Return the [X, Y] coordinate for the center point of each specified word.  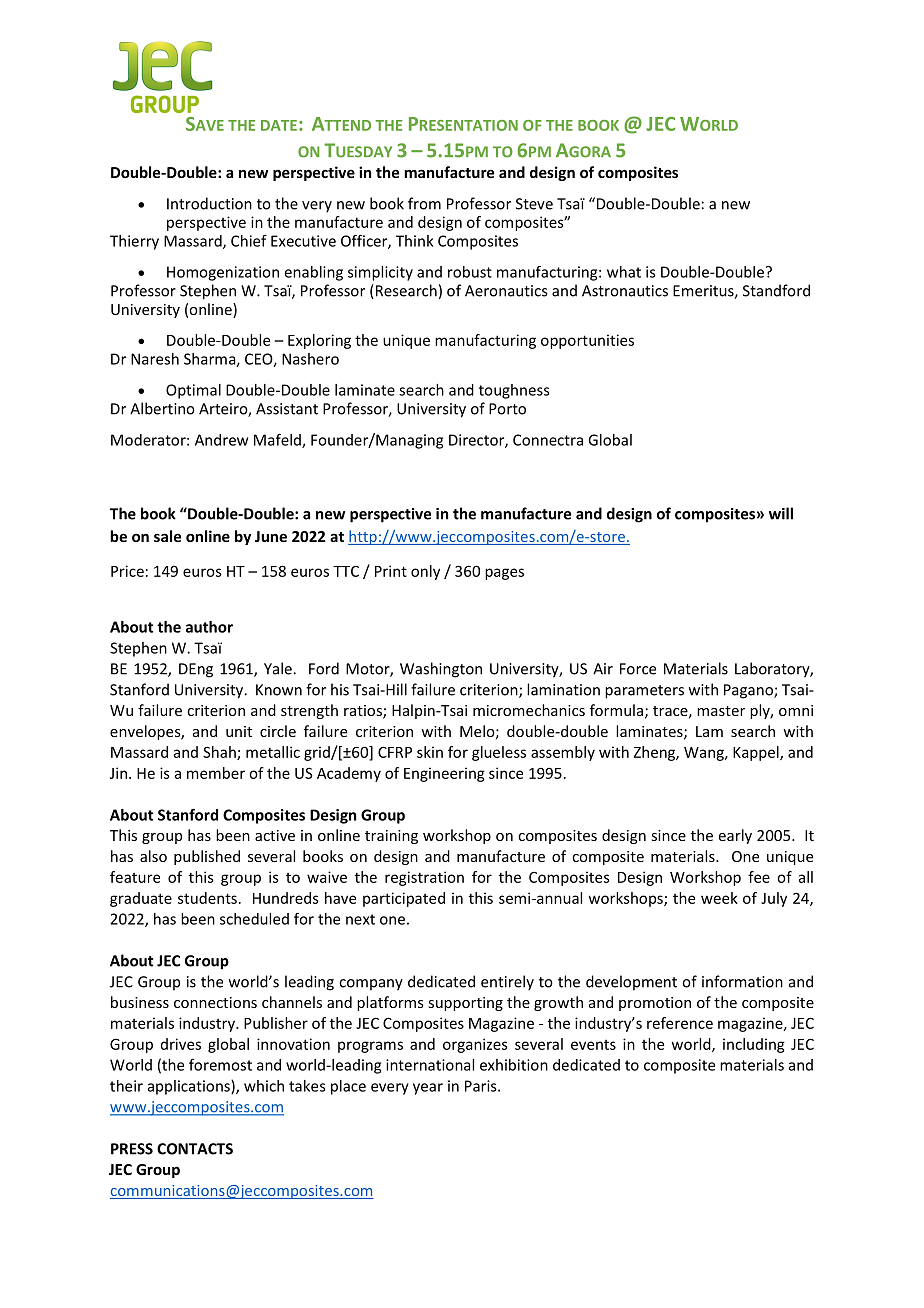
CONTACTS [195, 1149]
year [428, 1089]
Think [415, 241]
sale [167, 536]
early [735, 836]
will [781, 513]
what [624, 272]
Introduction [209, 203]
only [425, 572]
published [207, 857]
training [391, 837]
